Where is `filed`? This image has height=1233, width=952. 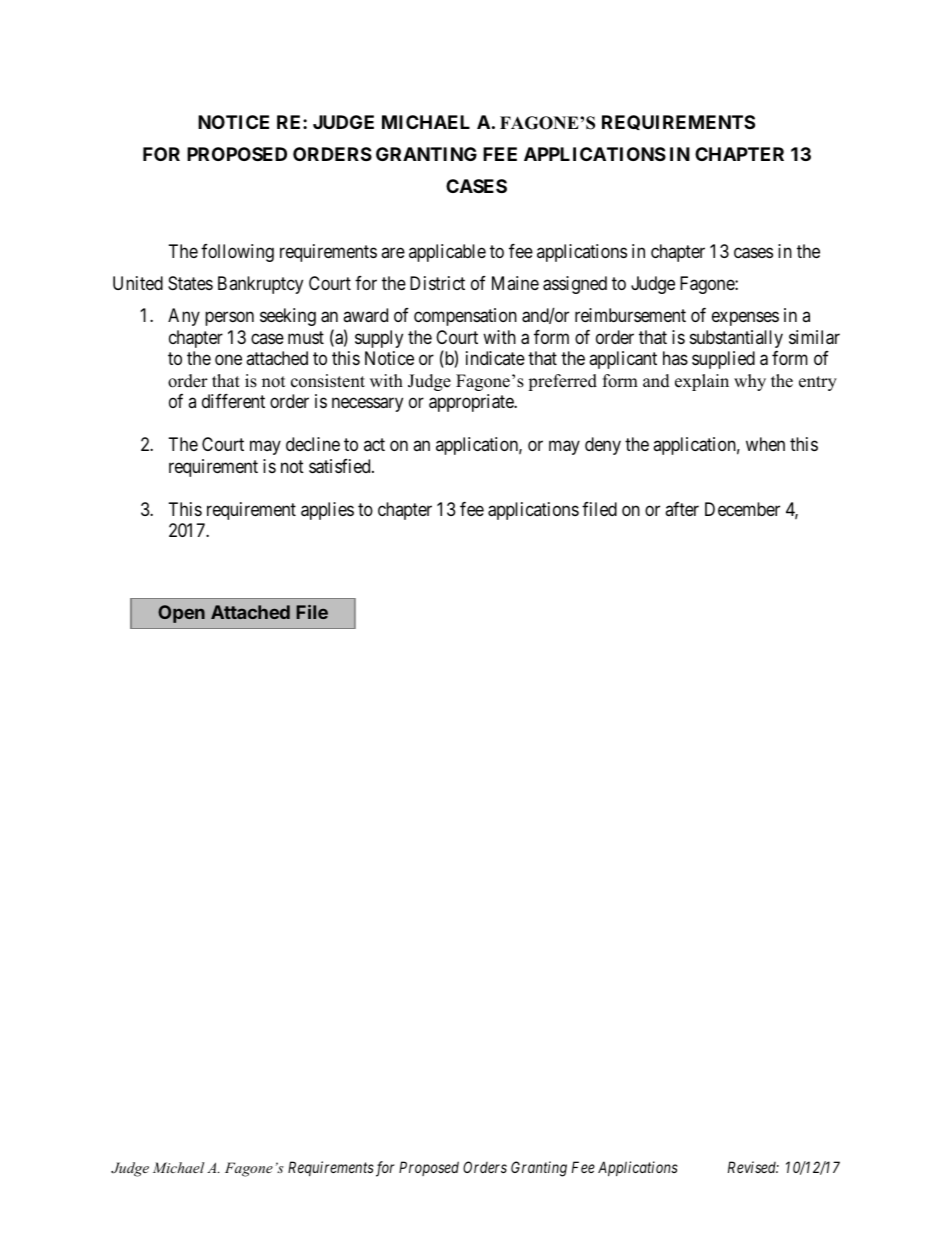
filed is located at coordinates (599, 509).
